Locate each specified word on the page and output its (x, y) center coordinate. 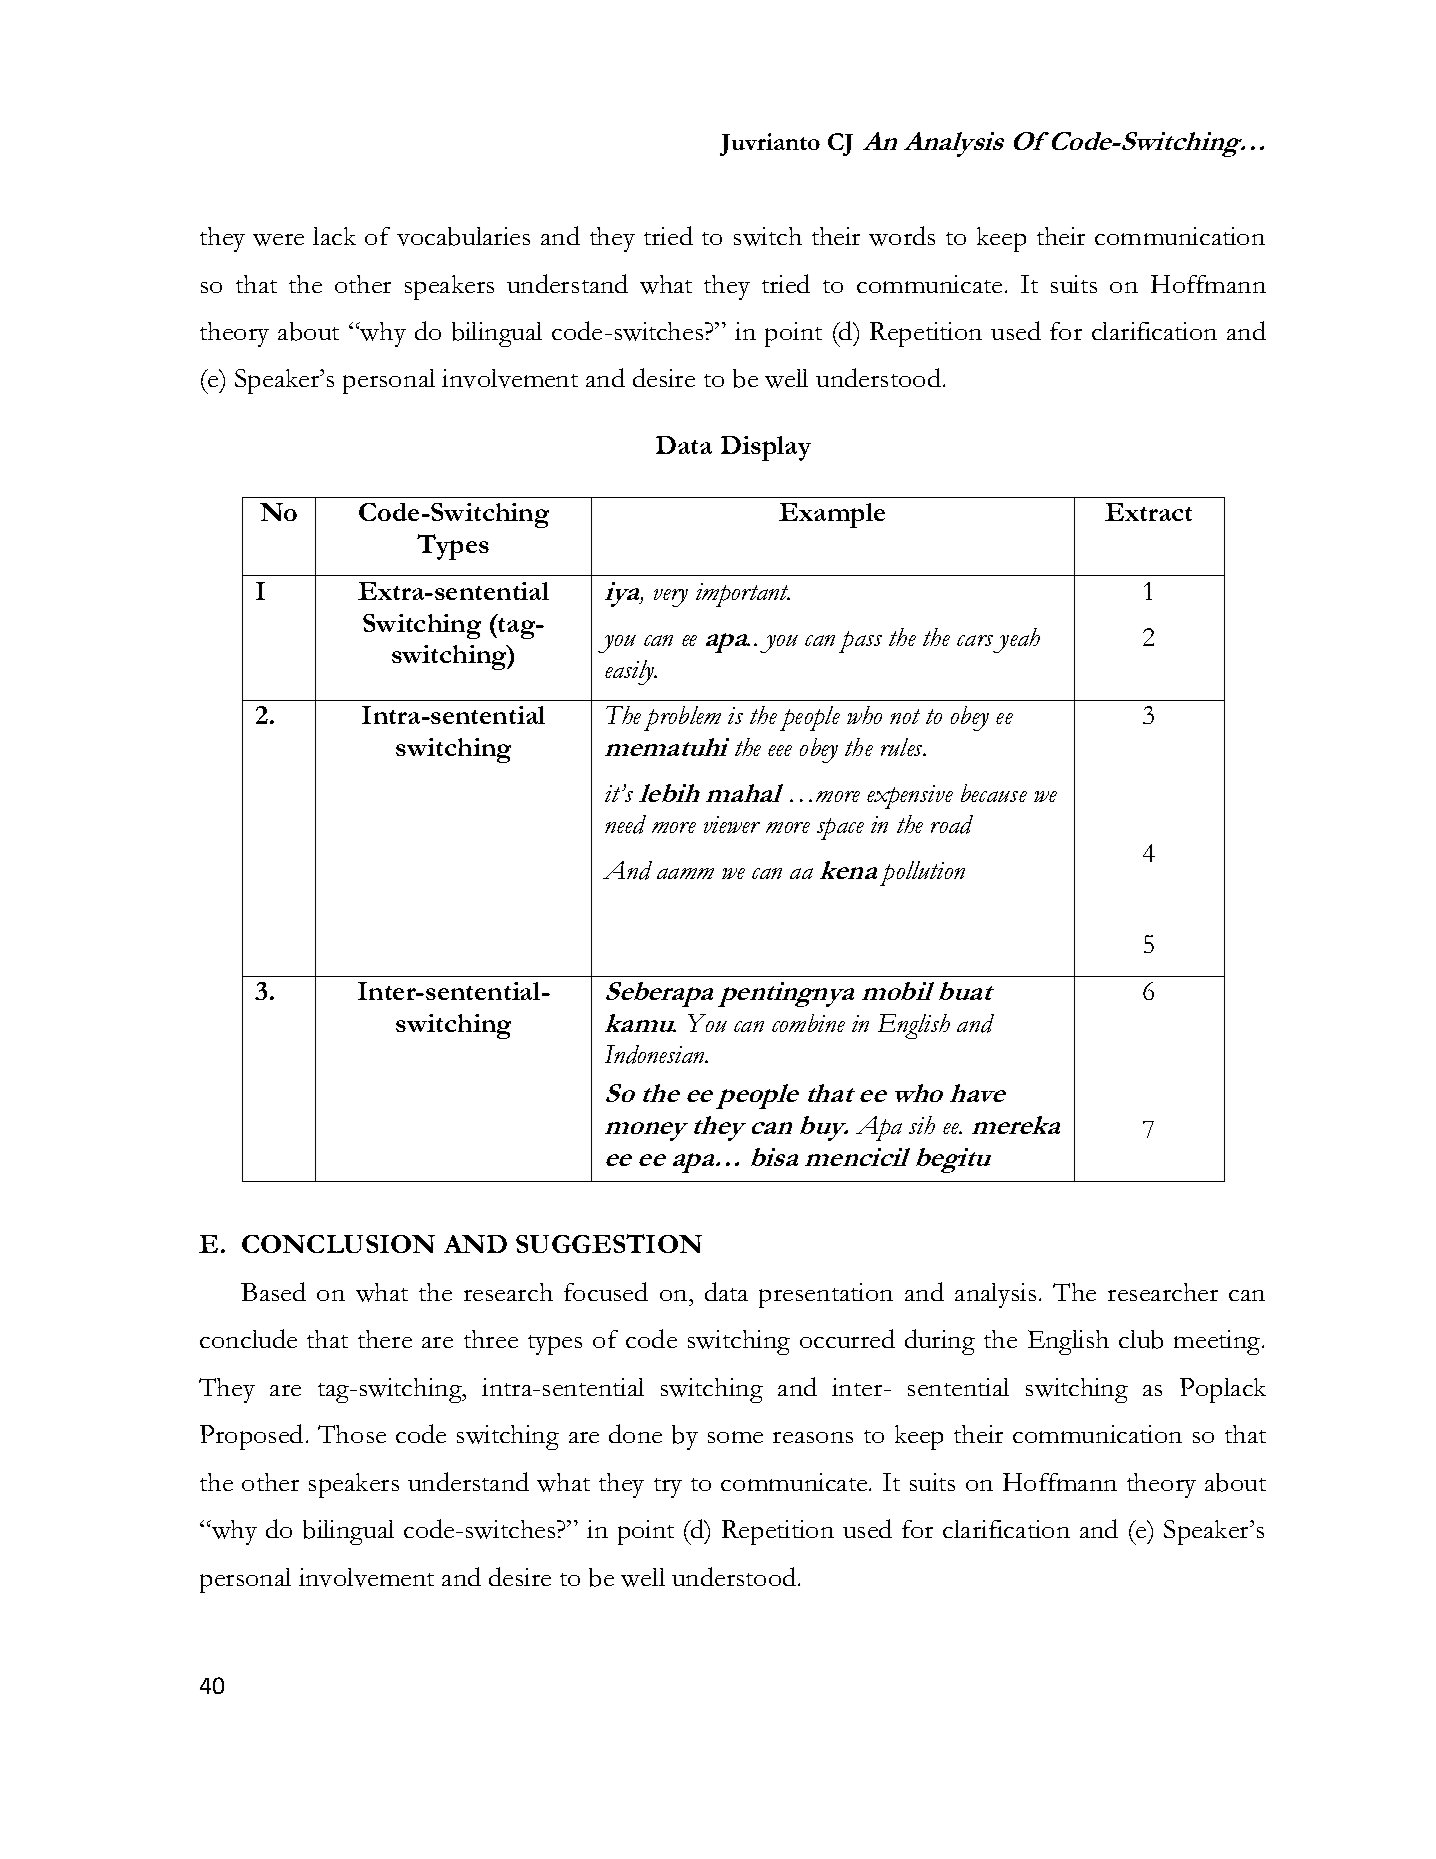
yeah (1015, 640)
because (994, 793)
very (671, 598)
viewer (732, 824)
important (743, 595)
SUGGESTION (609, 1243)
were (278, 240)
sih (922, 1125)
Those (352, 1434)
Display (766, 448)
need (625, 824)
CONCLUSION (338, 1244)
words (902, 236)
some (735, 1437)
